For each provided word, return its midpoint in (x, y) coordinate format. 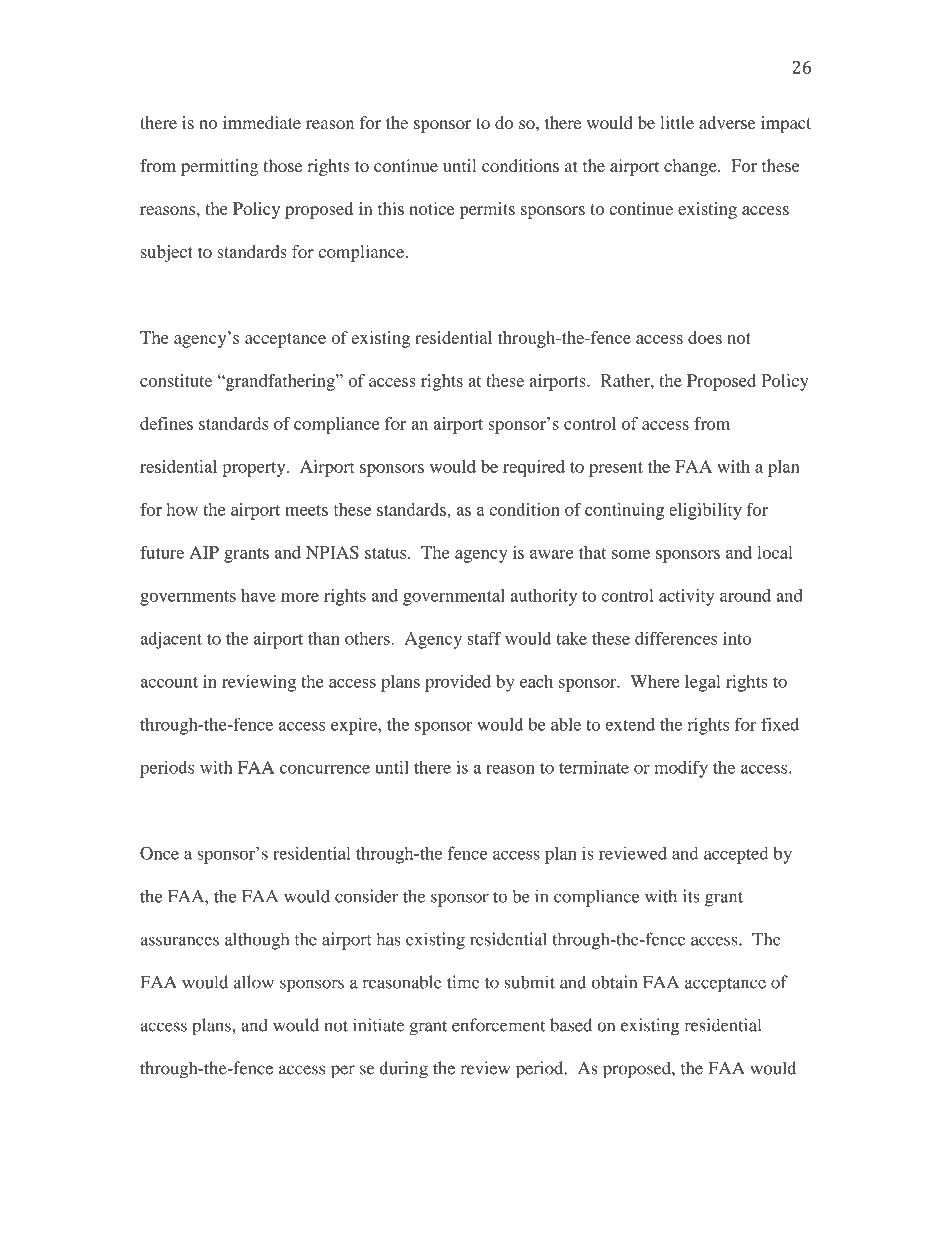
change (691, 167)
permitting (219, 167)
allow (254, 982)
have (258, 595)
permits (487, 210)
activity (686, 597)
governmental (454, 597)
